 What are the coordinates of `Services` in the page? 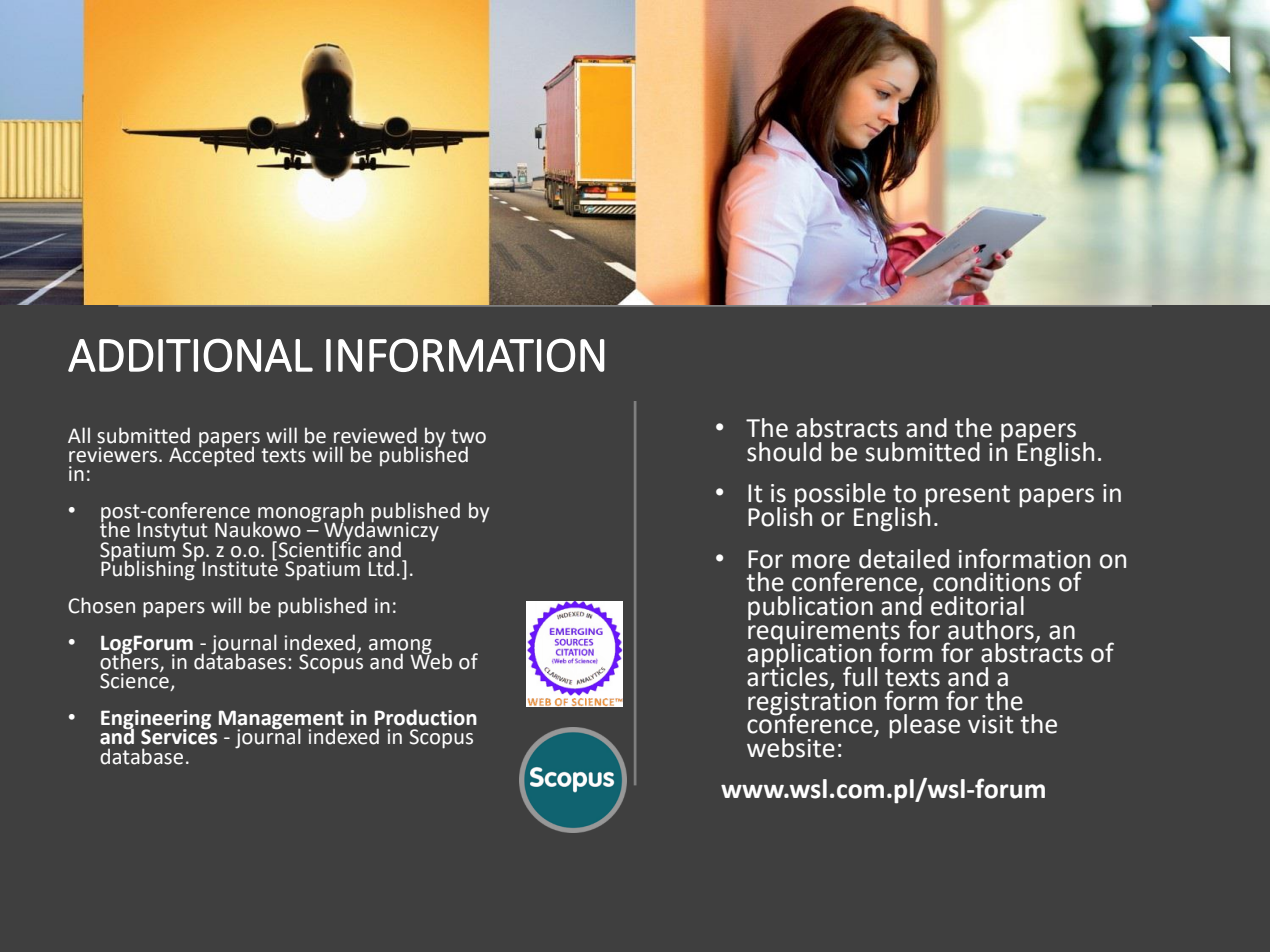 It's located at (179, 736).
